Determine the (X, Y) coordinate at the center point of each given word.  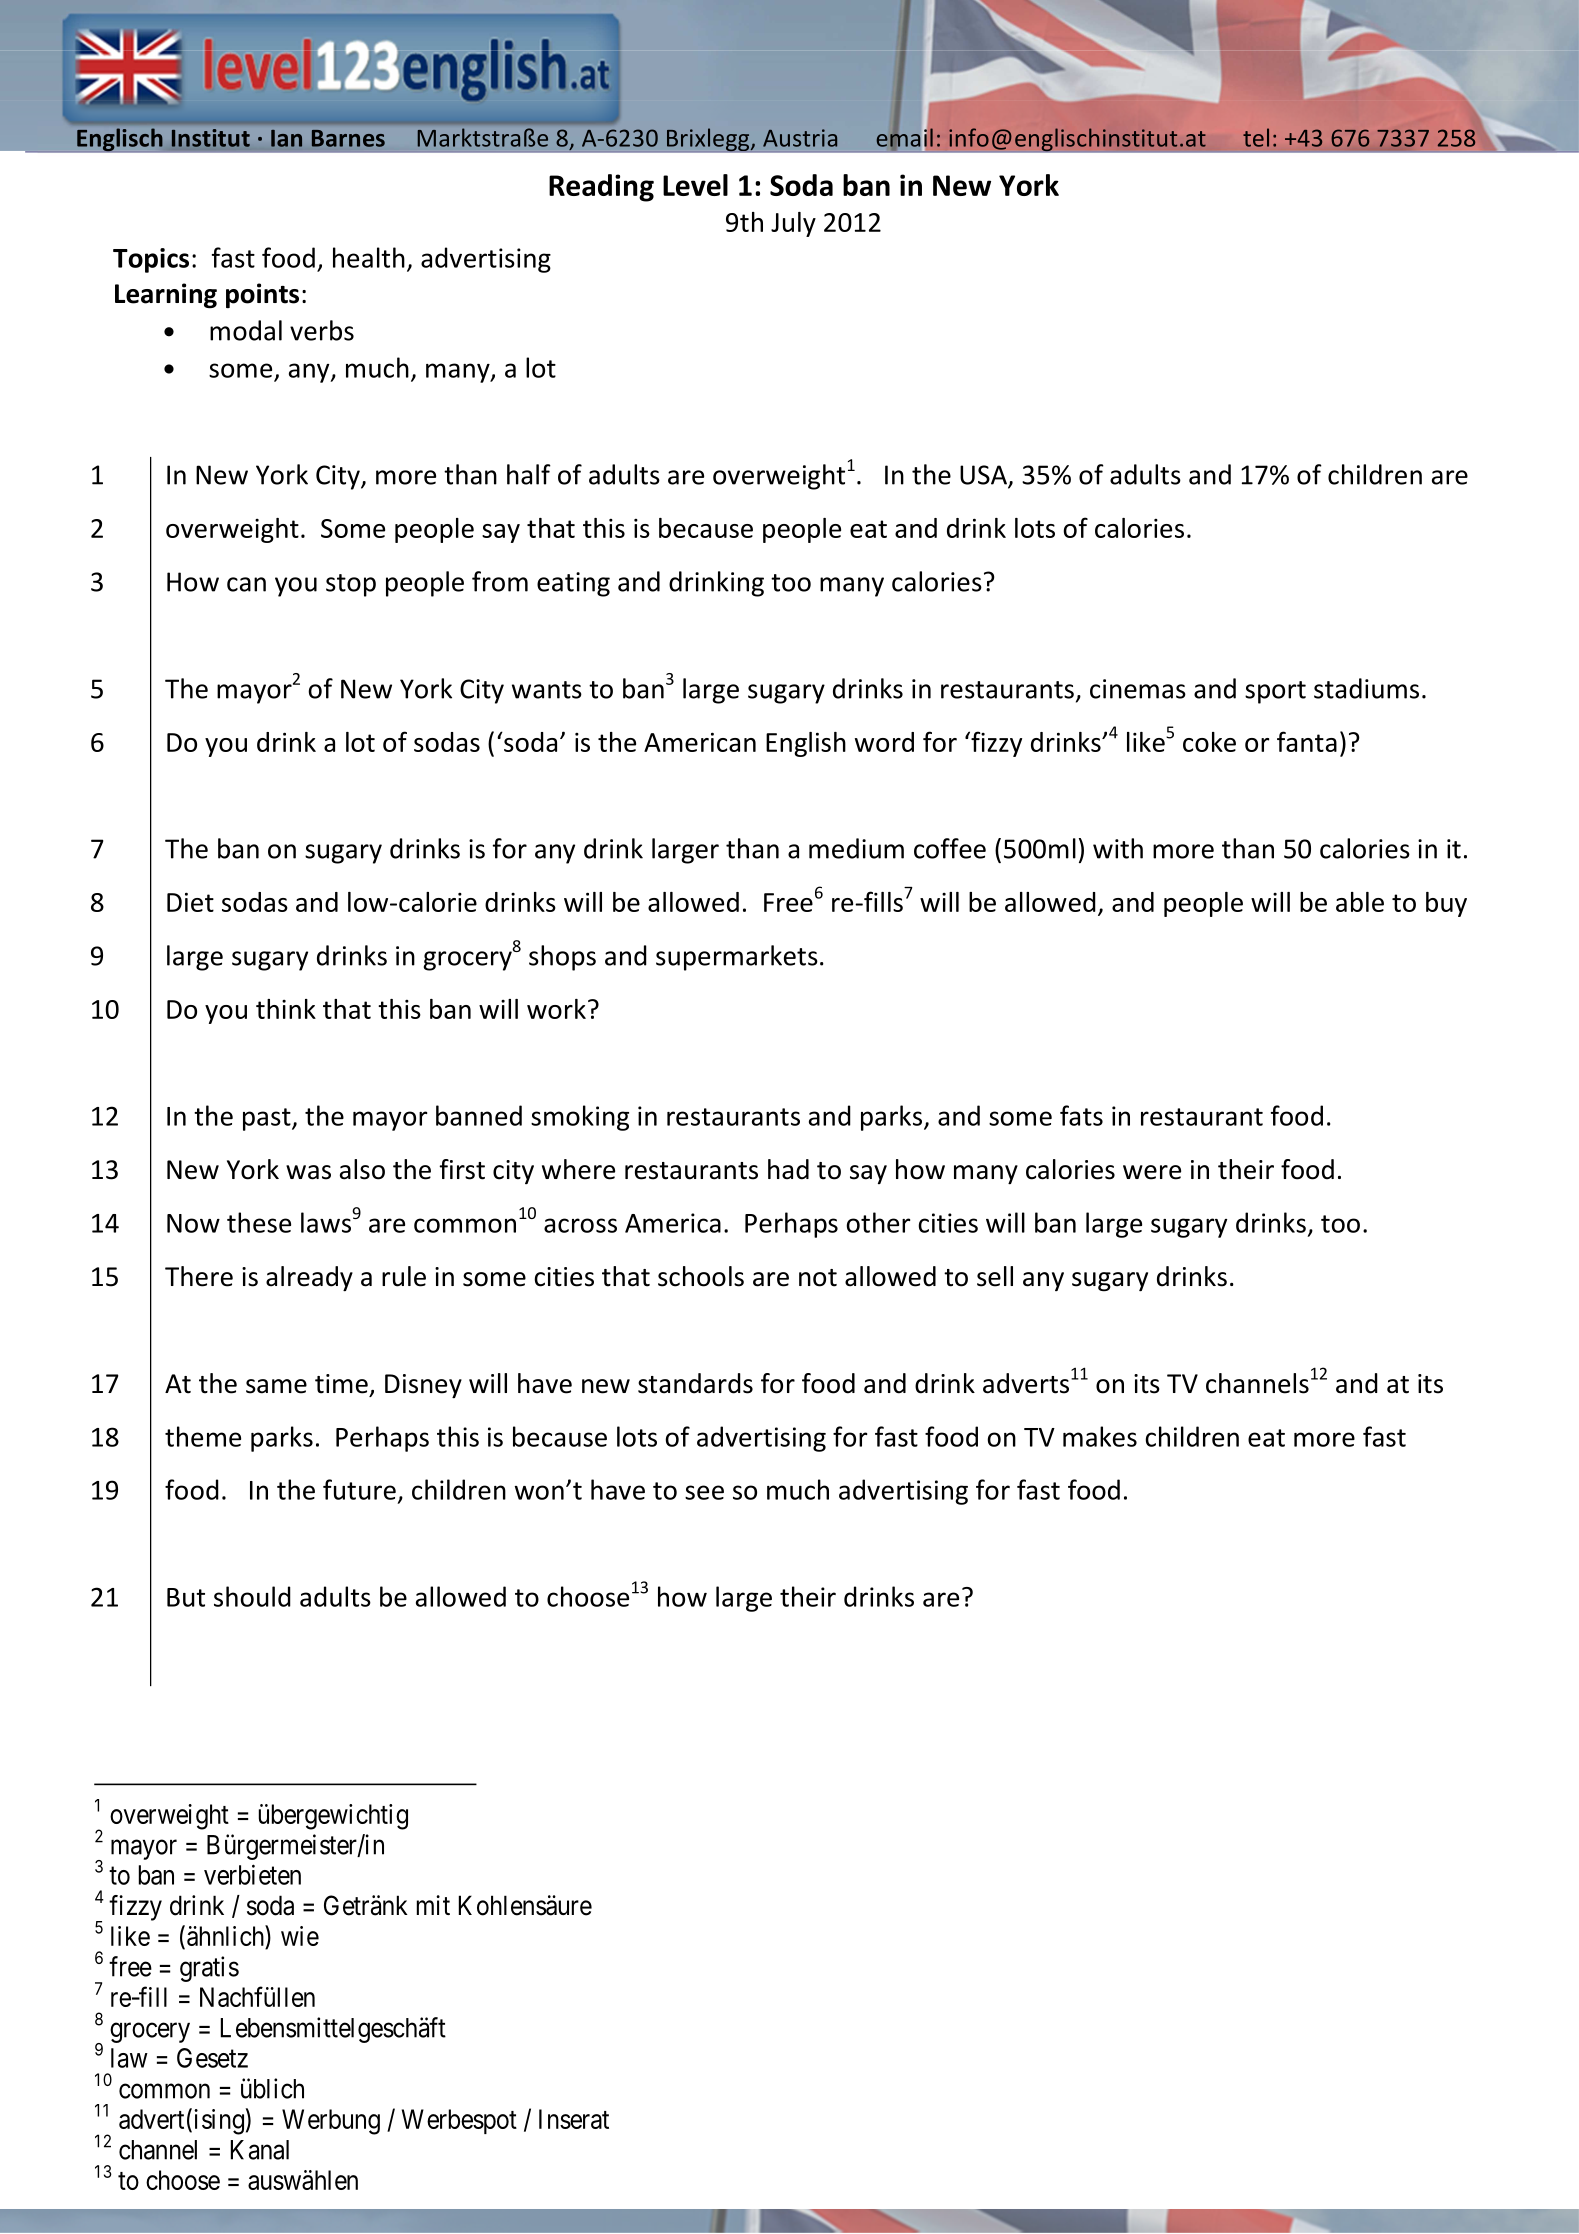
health (369, 257)
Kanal (260, 2150)
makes (1100, 1436)
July (793, 224)
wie (300, 1936)
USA (984, 476)
